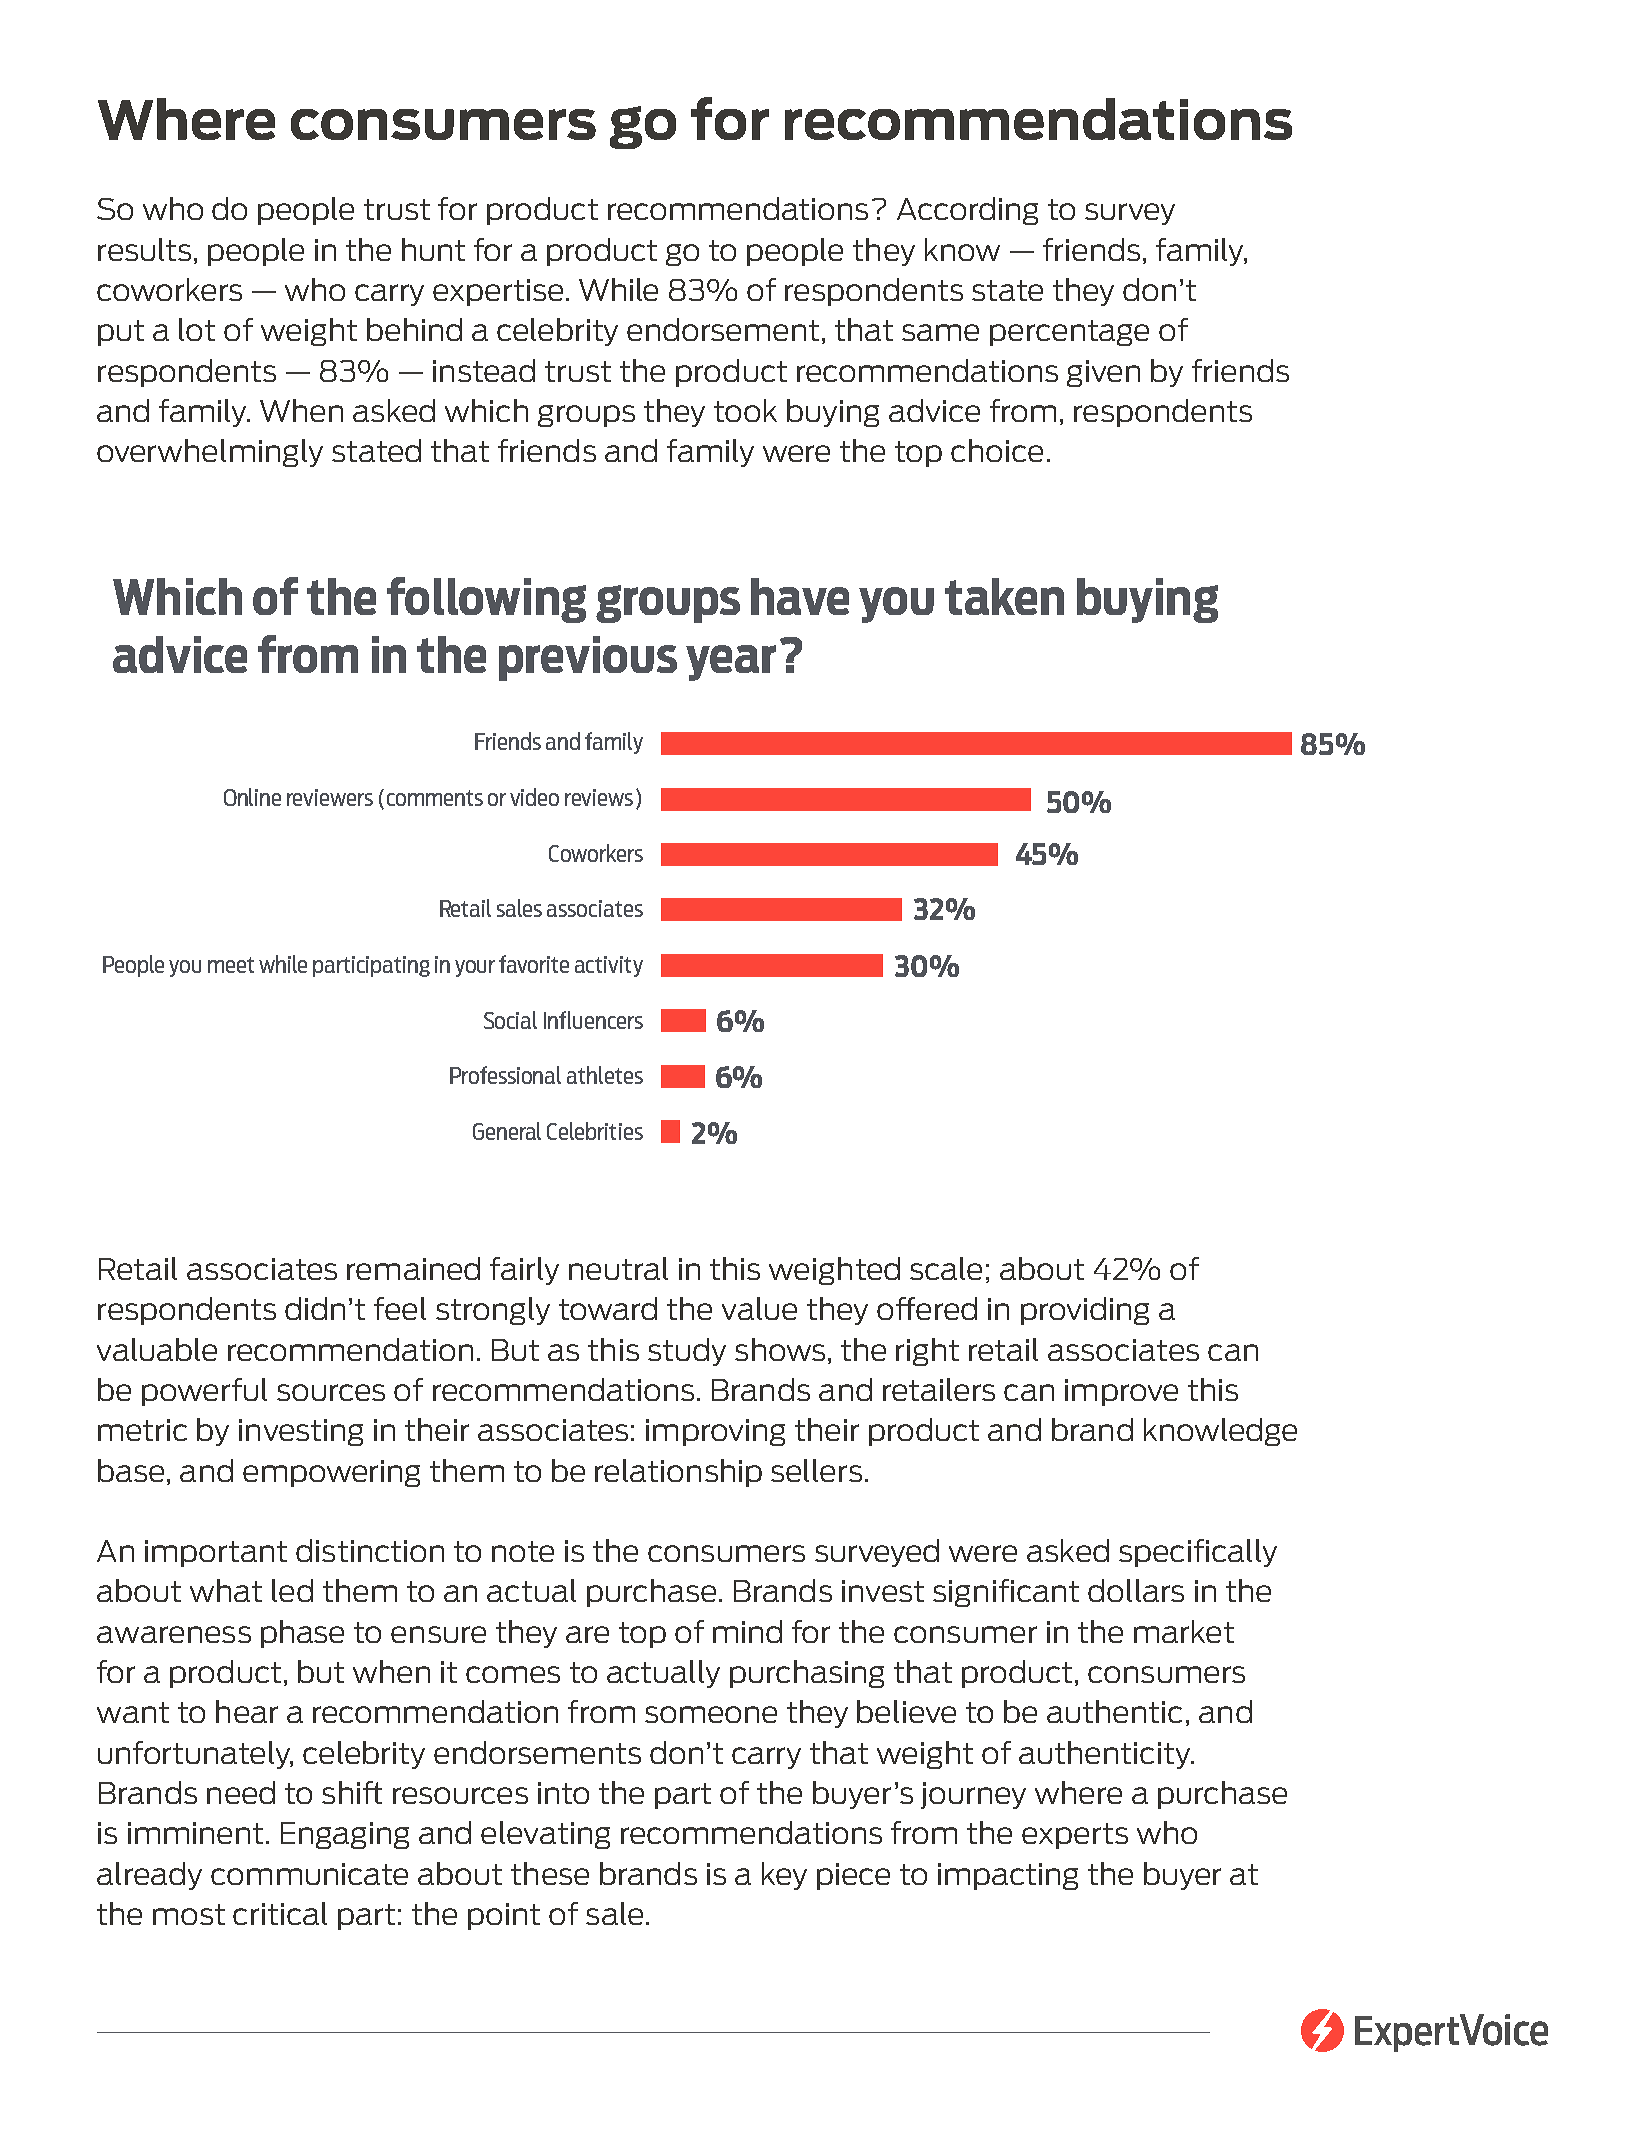 This document has width=1645, height=2129. Describe the element at coordinates (309, 1874) in the document. I see `communicate` at that location.
